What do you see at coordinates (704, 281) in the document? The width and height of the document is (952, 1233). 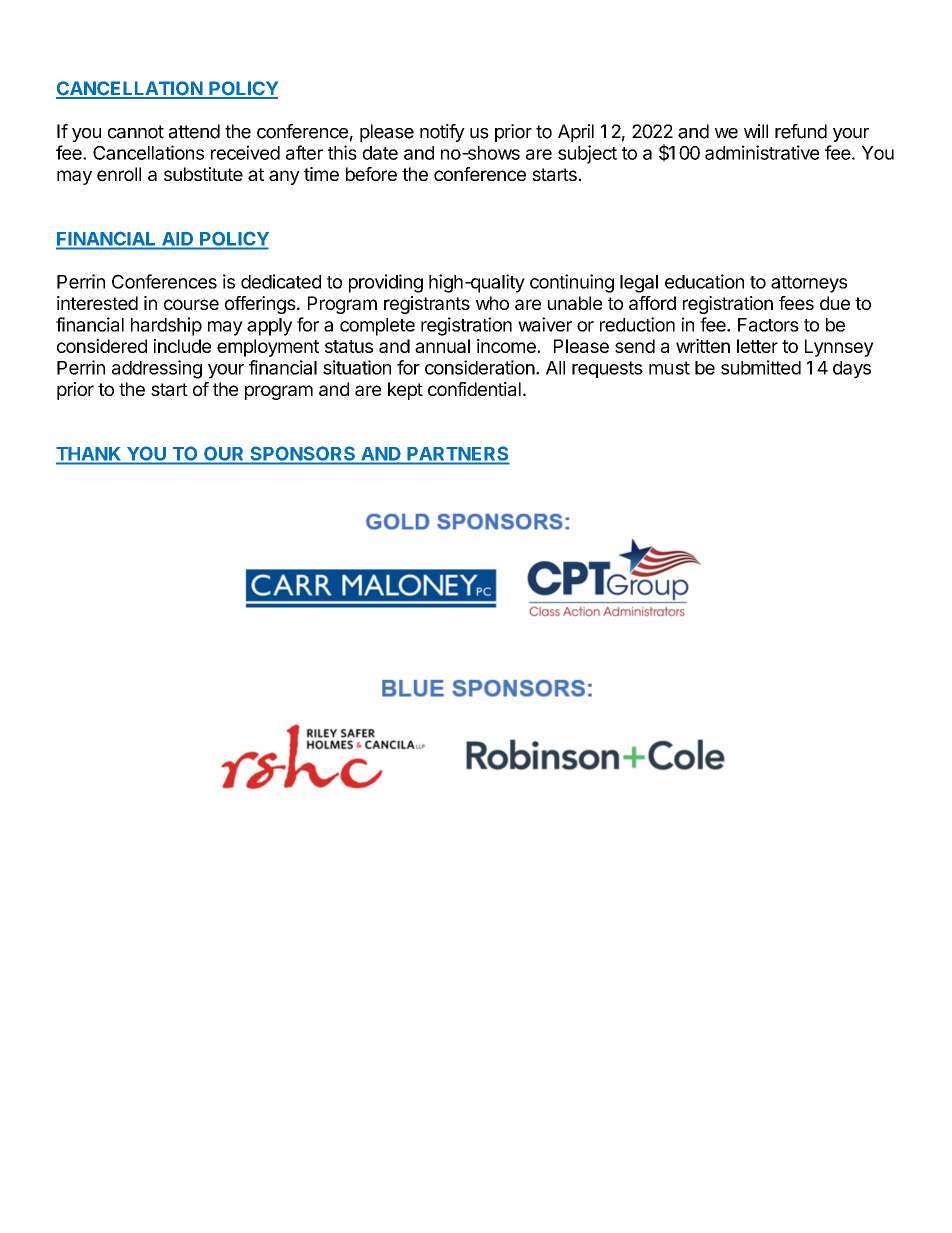 I see `education` at bounding box center [704, 281].
